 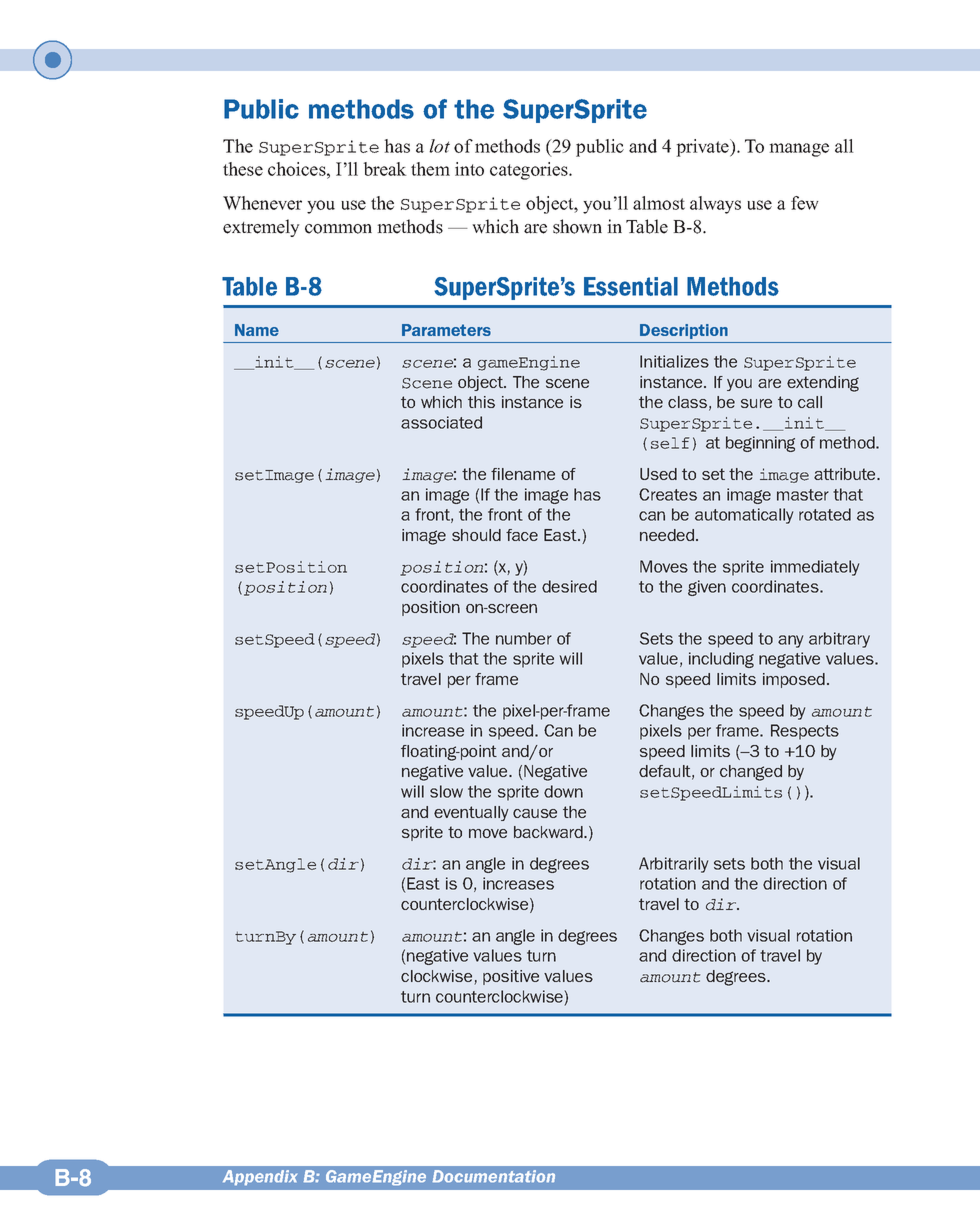 What do you see at coordinates (481, 402) in the screenshot?
I see `this` at bounding box center [481, 402].
